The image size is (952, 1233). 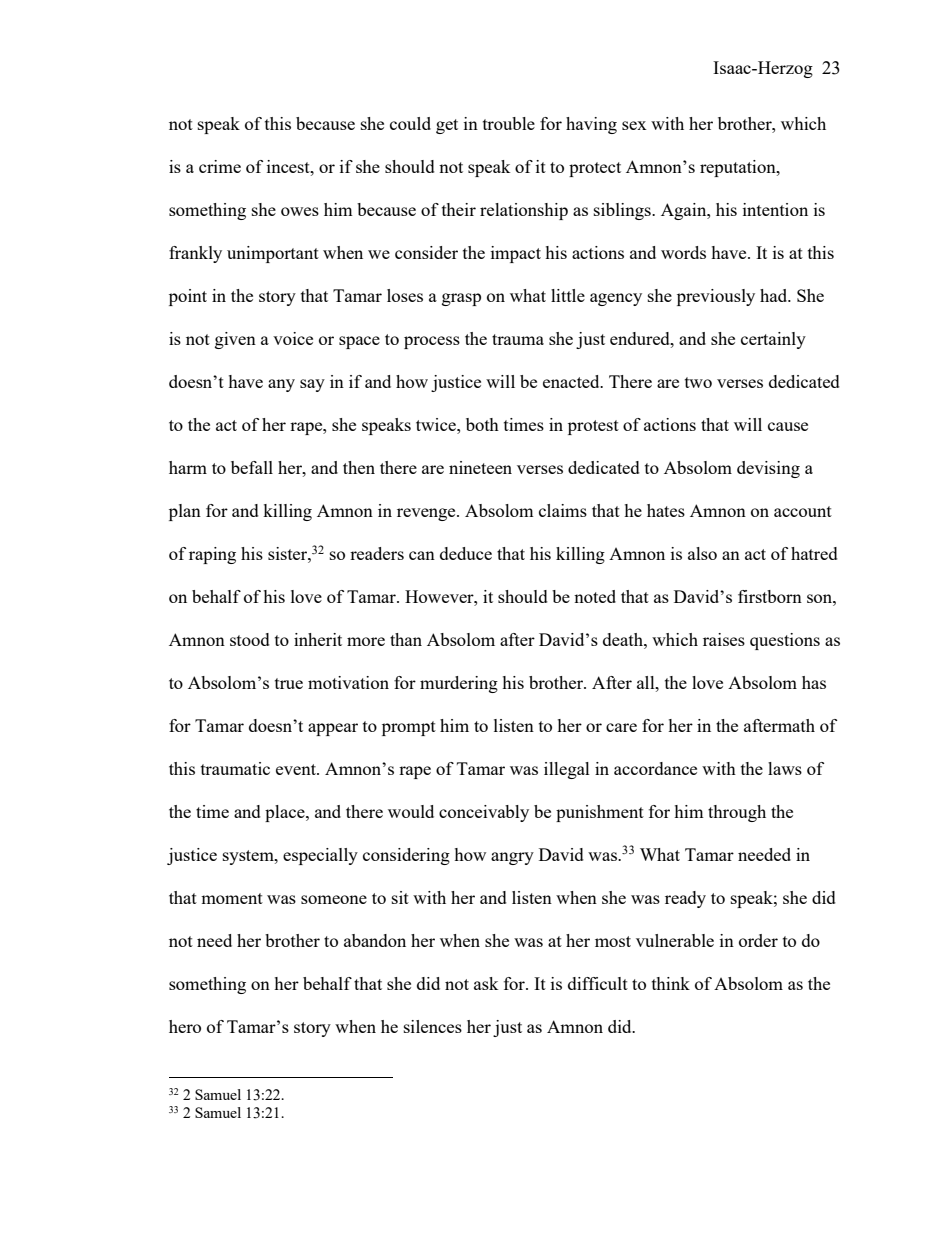 What do you see at coordinates (185, 1026) in the screenshot?
I see `hero` at bounding box center [185, 1026].
